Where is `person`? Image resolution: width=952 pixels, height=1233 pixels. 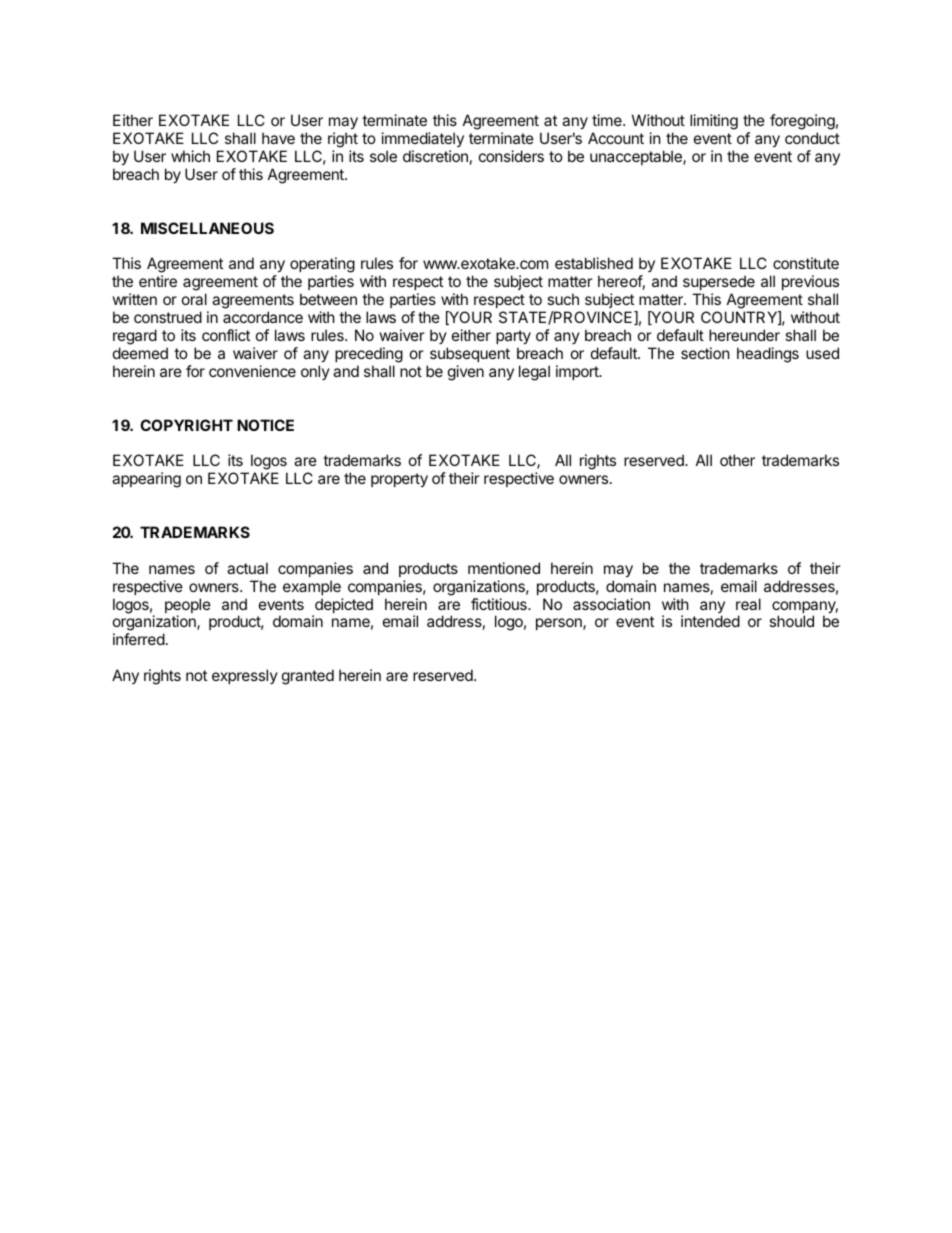
person is located at coordinates (560, 624).
